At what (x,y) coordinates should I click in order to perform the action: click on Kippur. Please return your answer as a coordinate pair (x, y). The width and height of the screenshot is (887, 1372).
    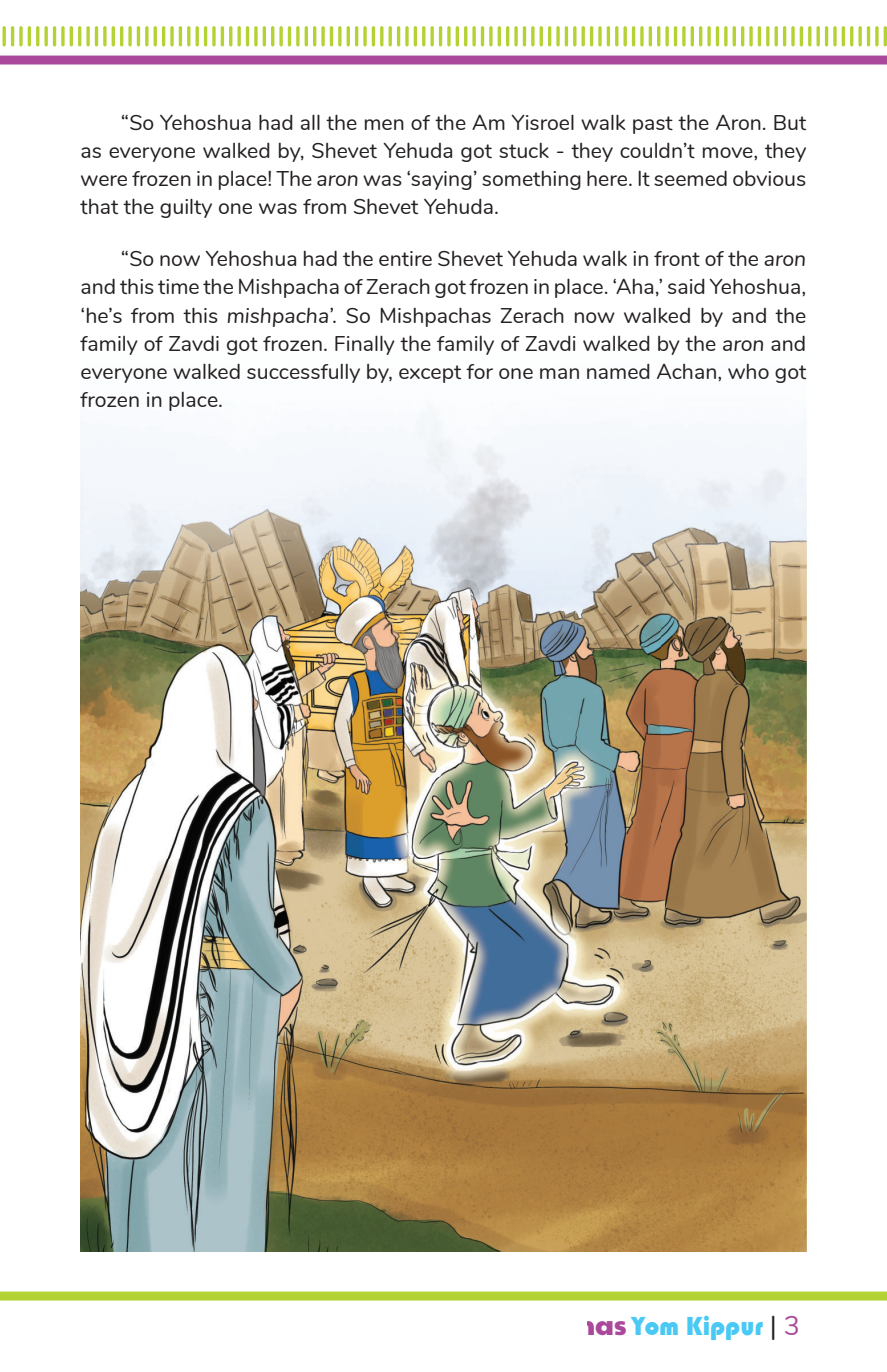
    Looking at the image, I should click on (725, 1328).
